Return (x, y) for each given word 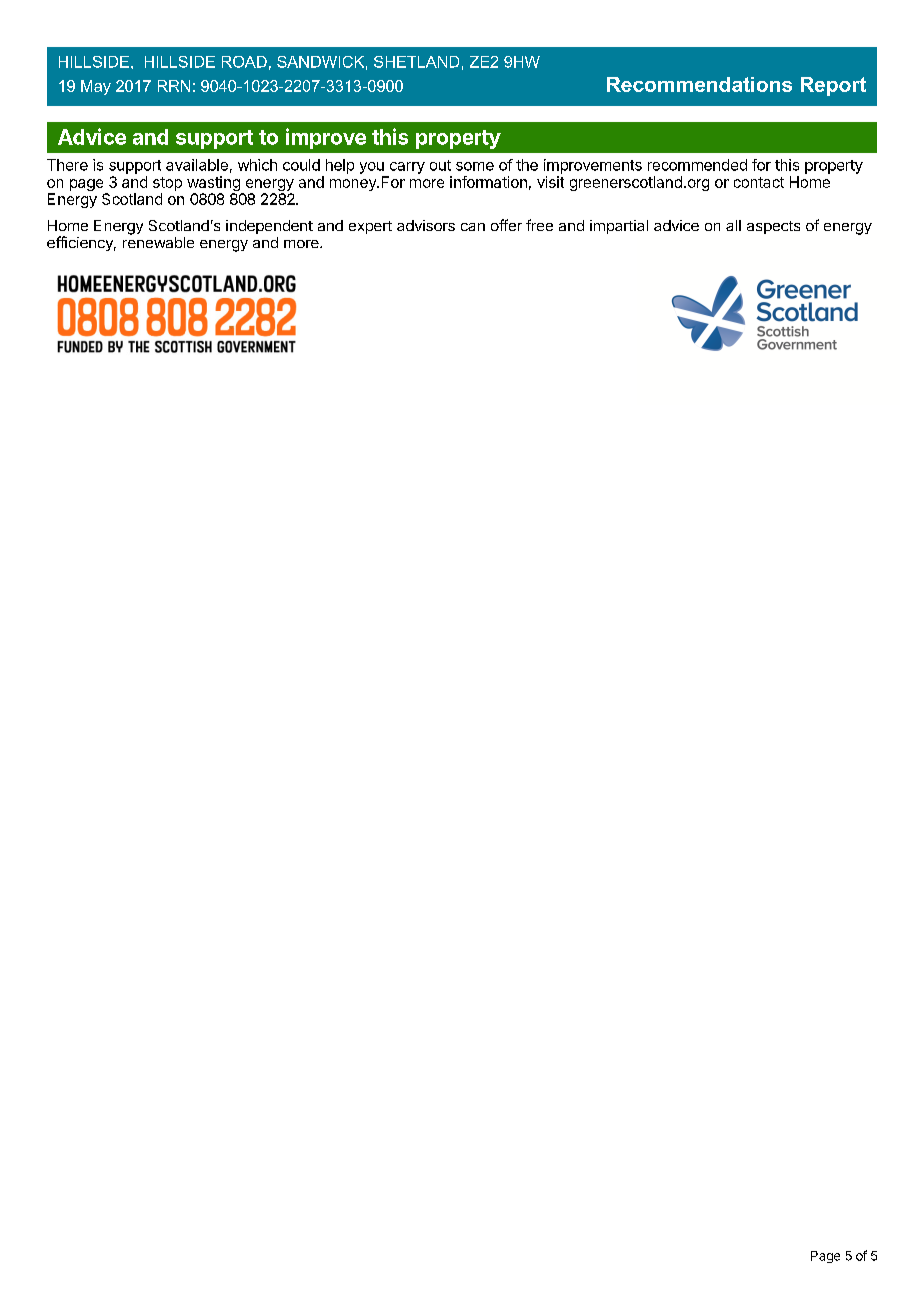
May (96, 87)
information (488, 182)
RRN (174, 86)
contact (759, 182)
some (475, 166)
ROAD (244, 62)
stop (167, 184)
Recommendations (699, 84)
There (67, 165)
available (197, 165)
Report (833, 86)
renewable (158, 242)
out (440, 165)
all (733, 225)
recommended (697, 165)
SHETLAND (416, 62)
